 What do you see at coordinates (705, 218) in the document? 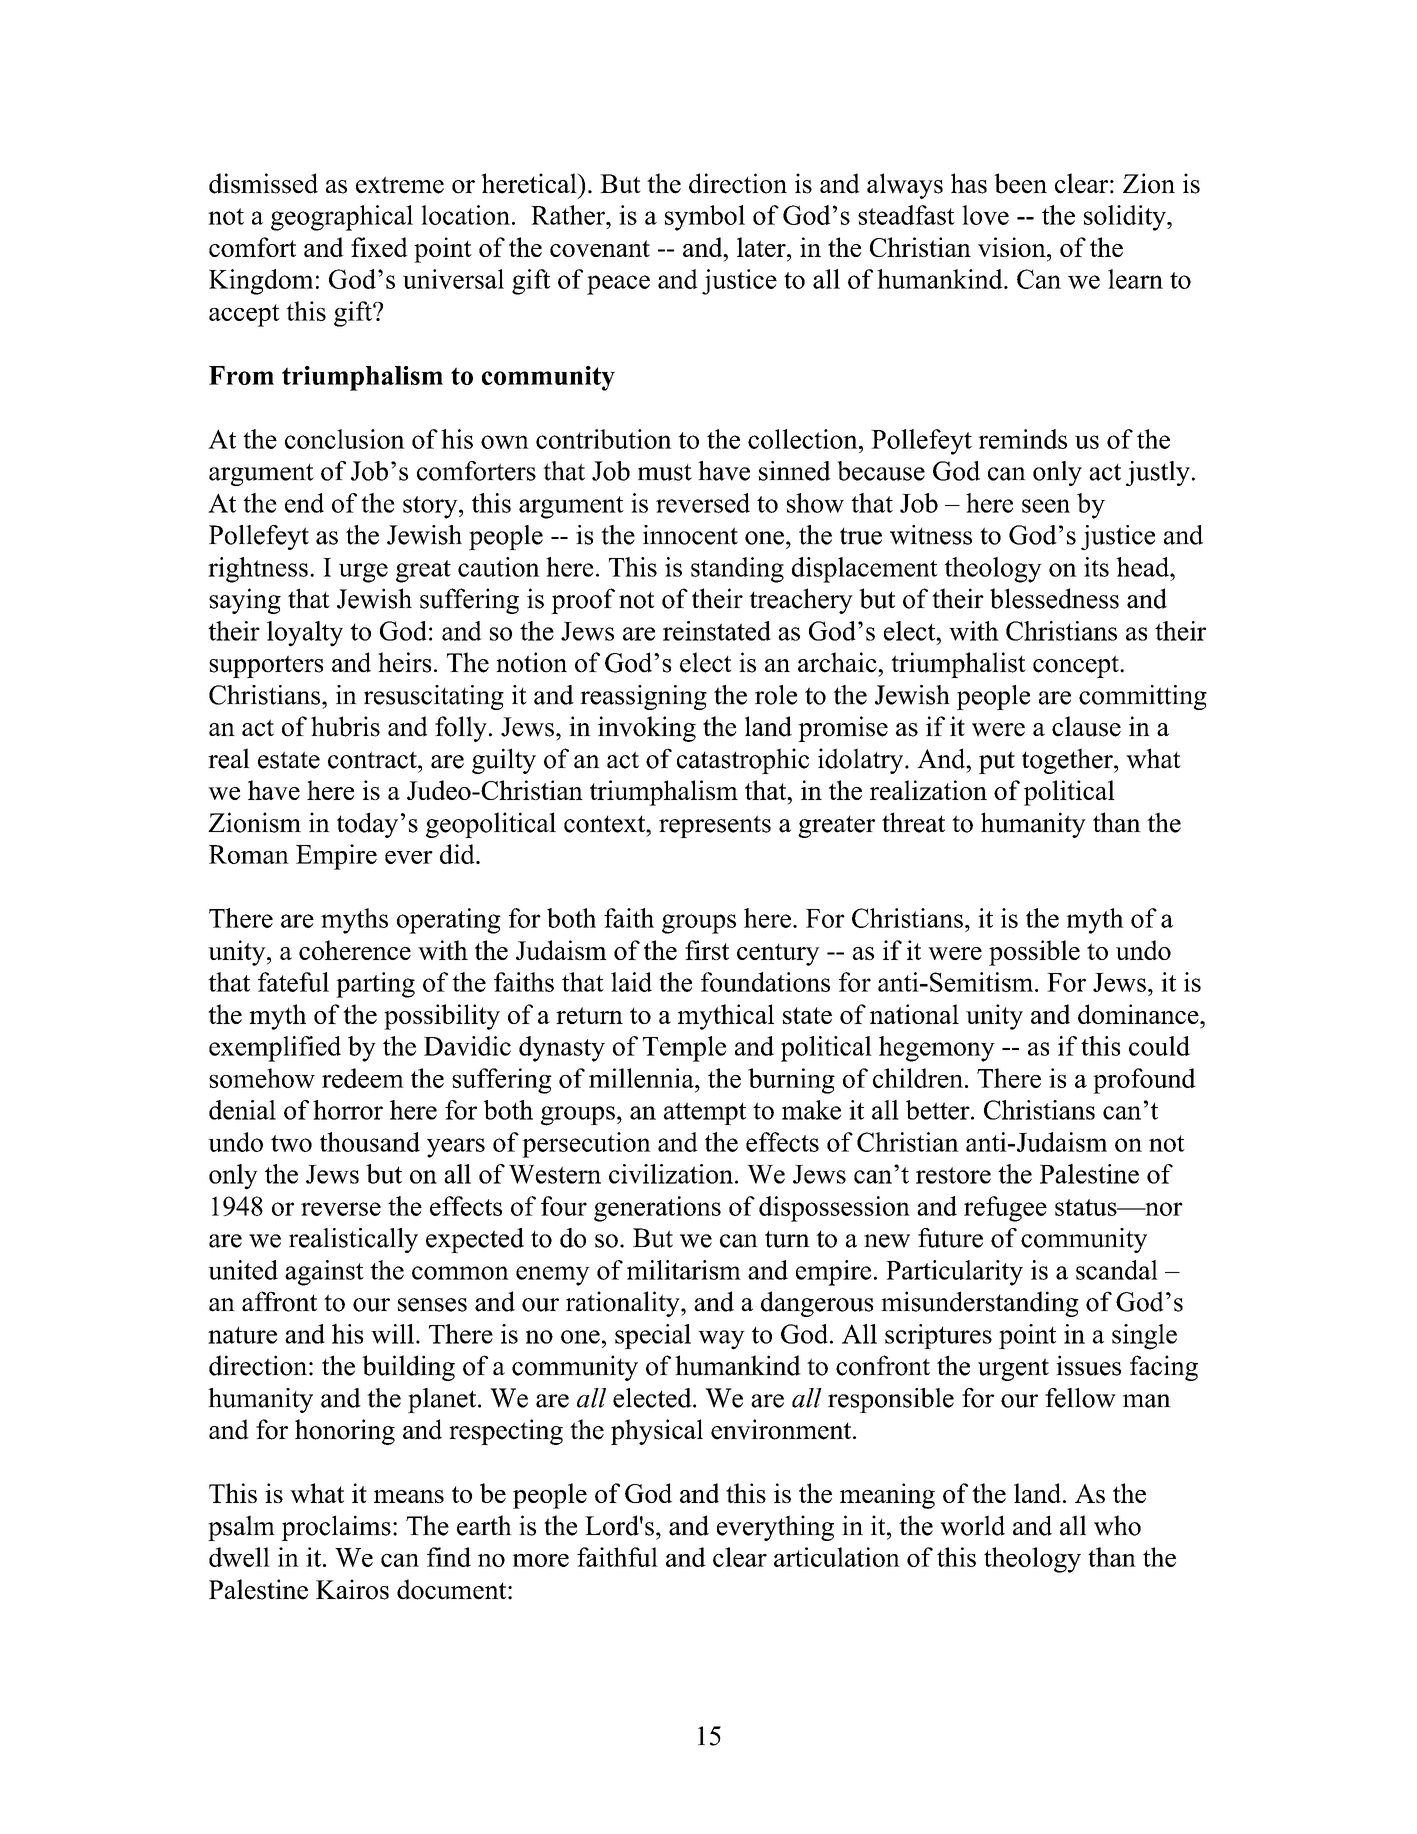
I see `symbol` at bounding box center [705, 218].
